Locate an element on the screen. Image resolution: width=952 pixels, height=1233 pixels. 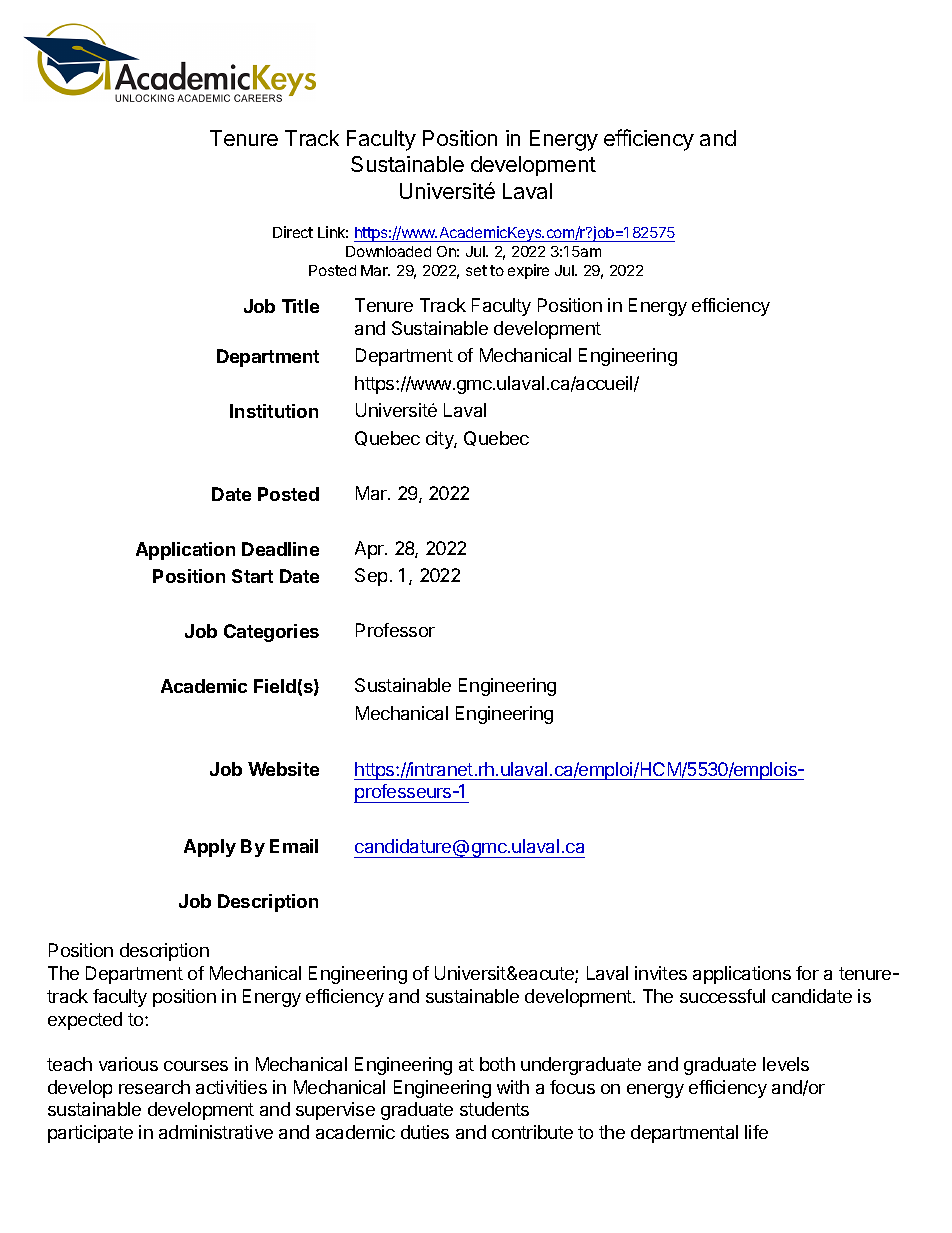
life is located at coordinates (756, 1132).
